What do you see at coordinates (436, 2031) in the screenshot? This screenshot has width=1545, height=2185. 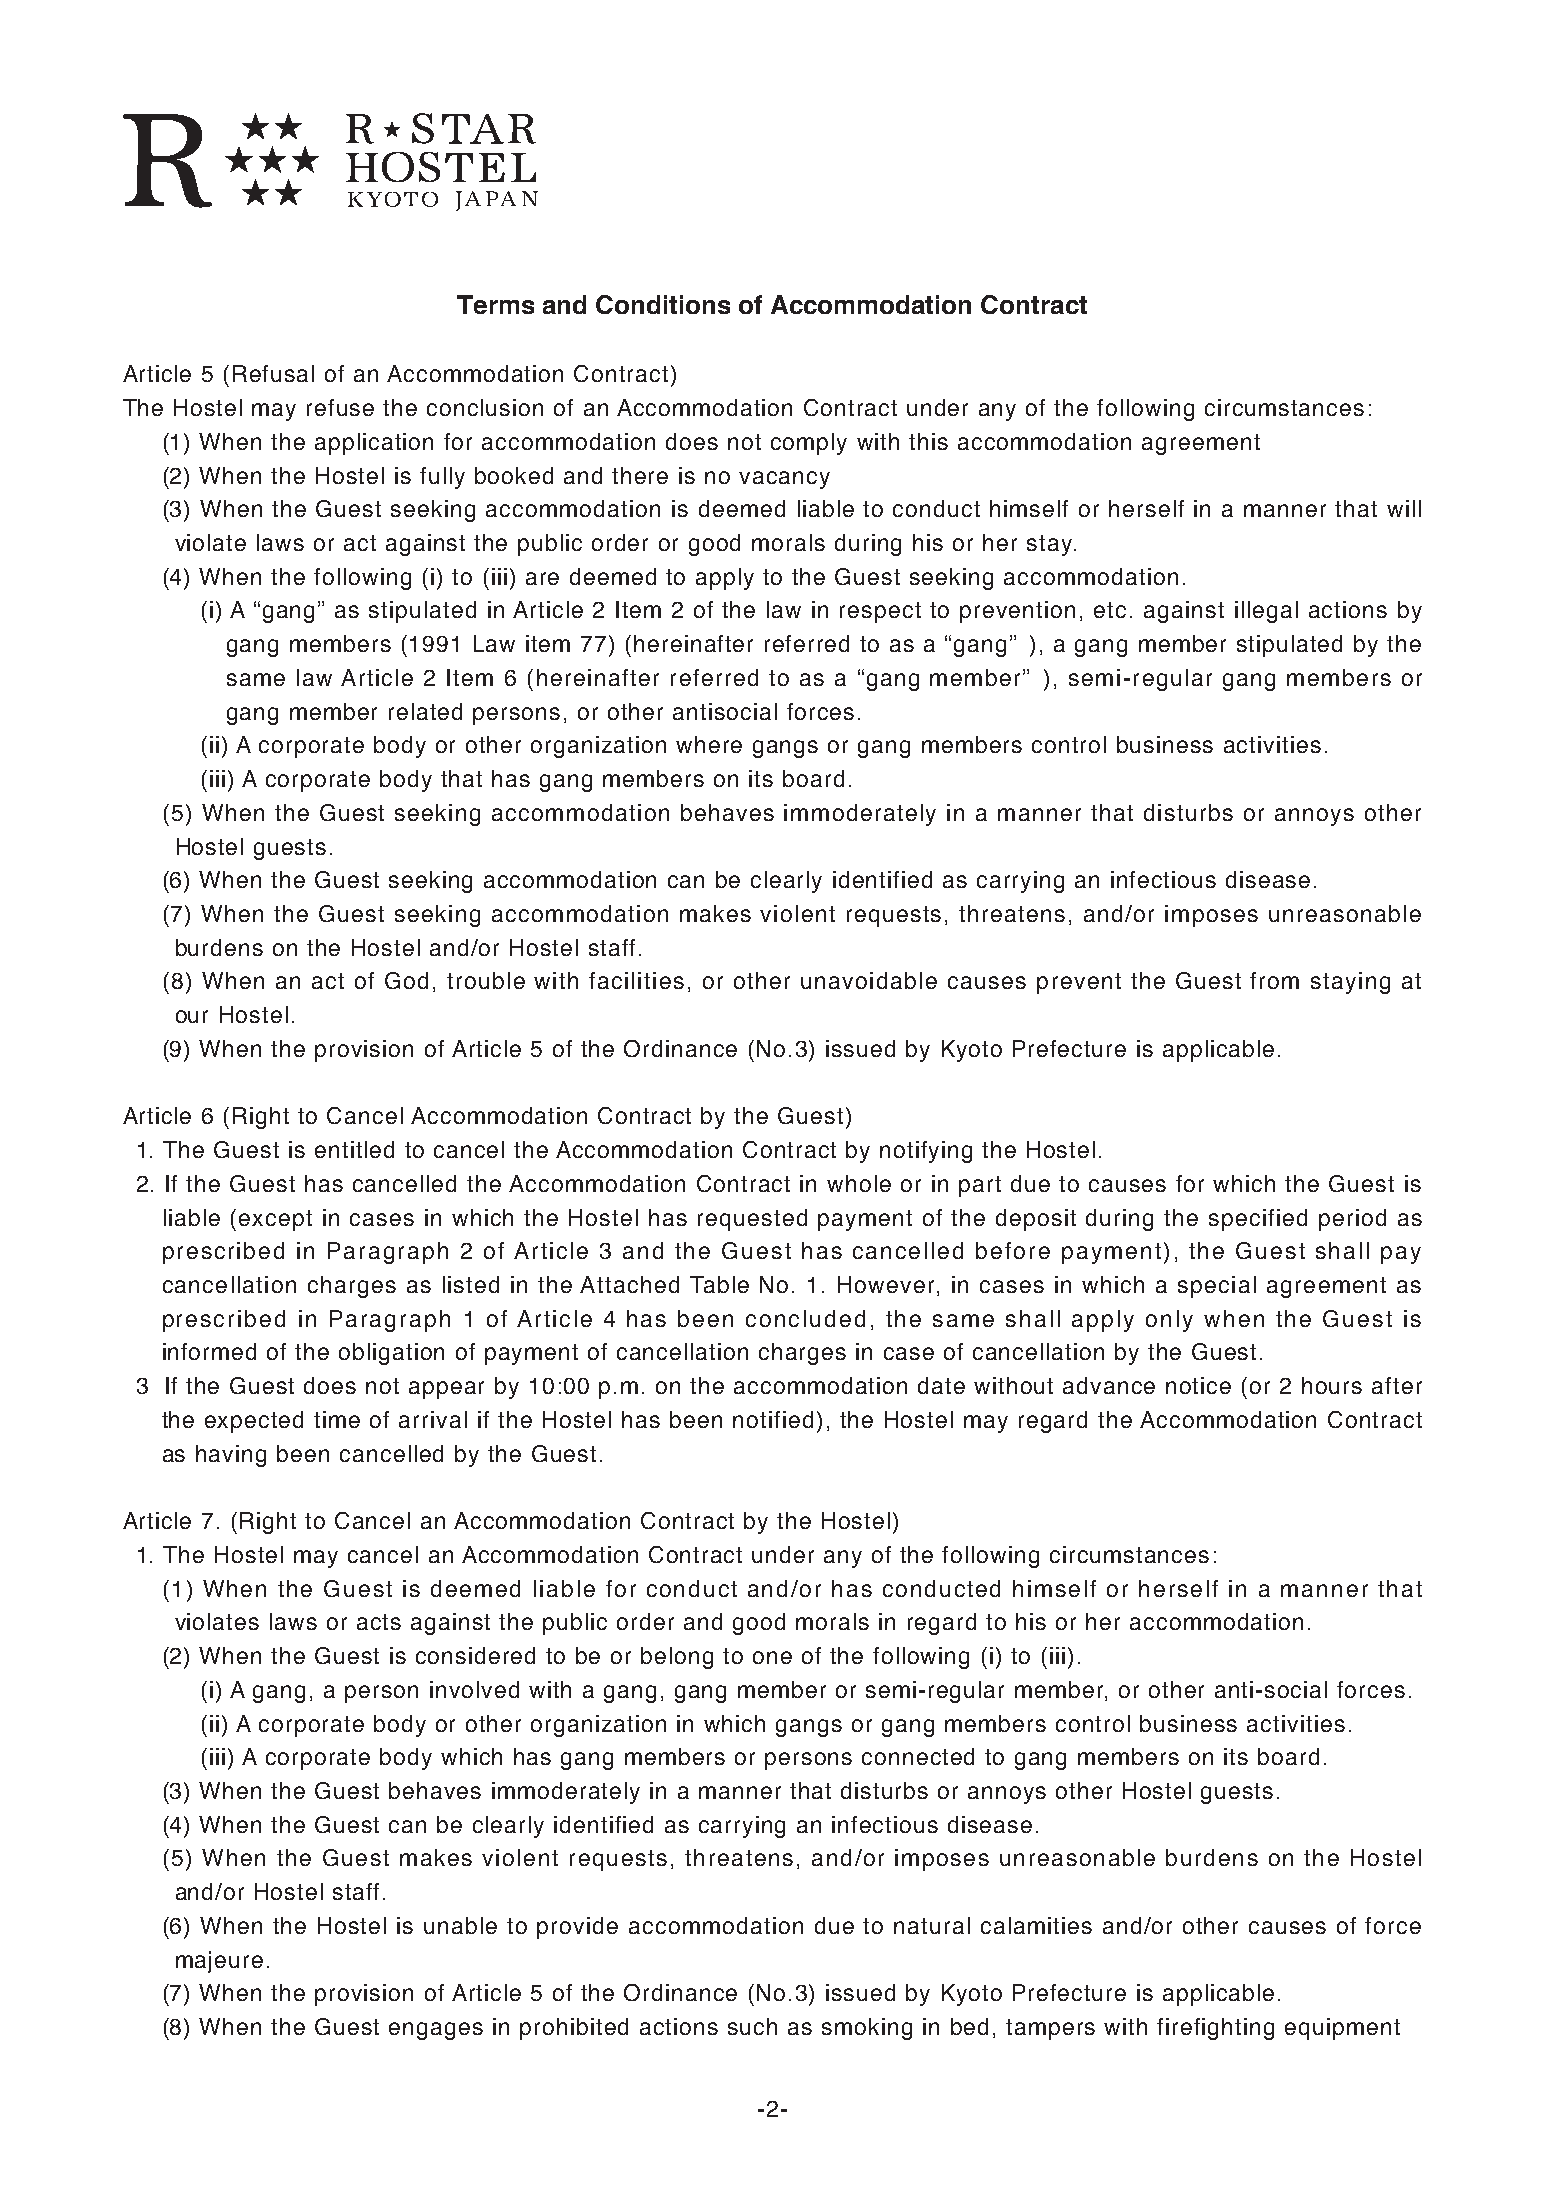 I see `engages` at bounding box center [436, 2031].
